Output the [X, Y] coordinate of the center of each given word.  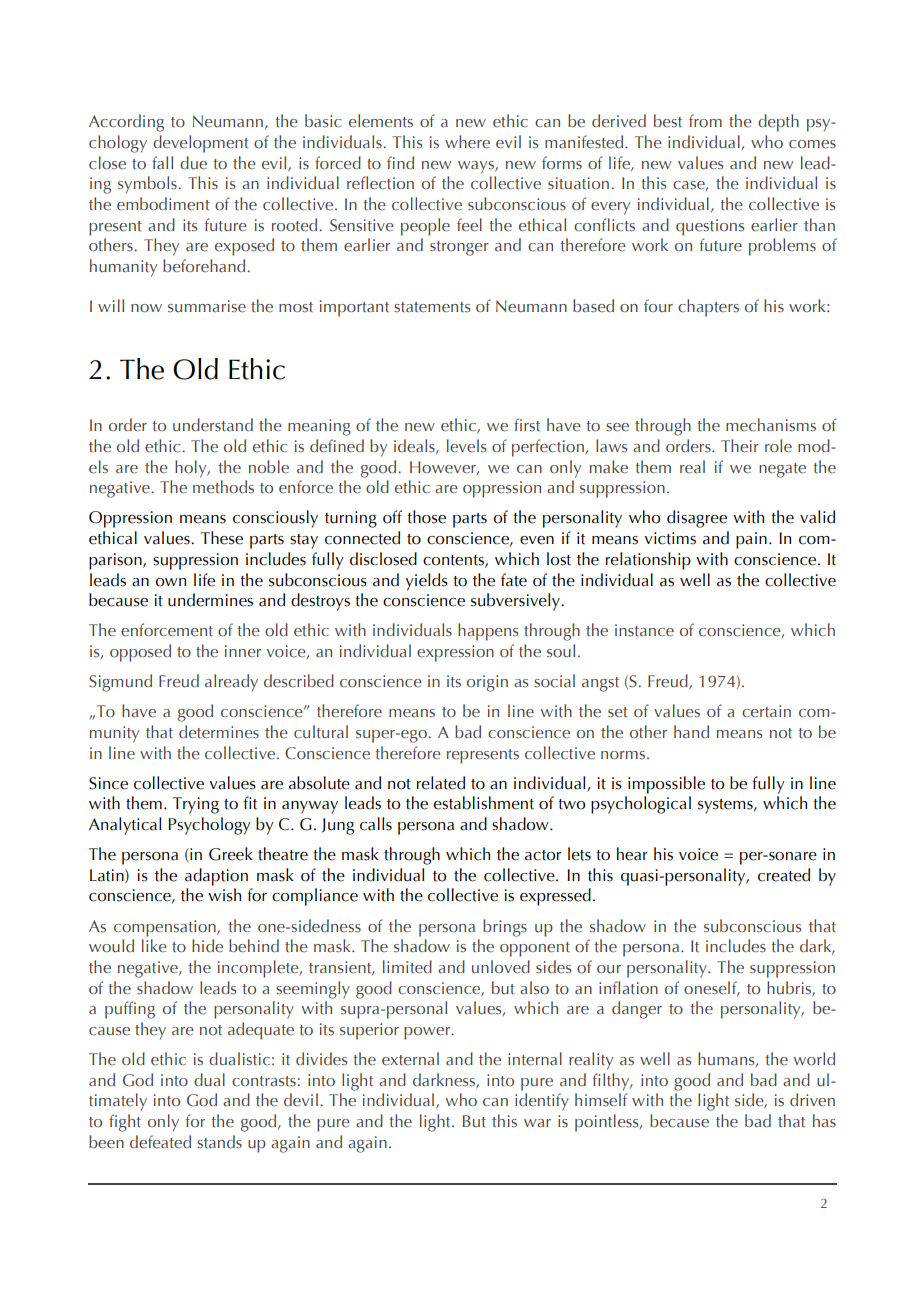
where [467, 142]
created [784, 875]
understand [213, 425]
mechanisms [771, 425]
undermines [210, 600]
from [705, 120]
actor [543, 855]
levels [466, 446]
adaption [216, 877]
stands [219, 1142]
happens [488, 632]
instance [644, 630]
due [193, 163]
